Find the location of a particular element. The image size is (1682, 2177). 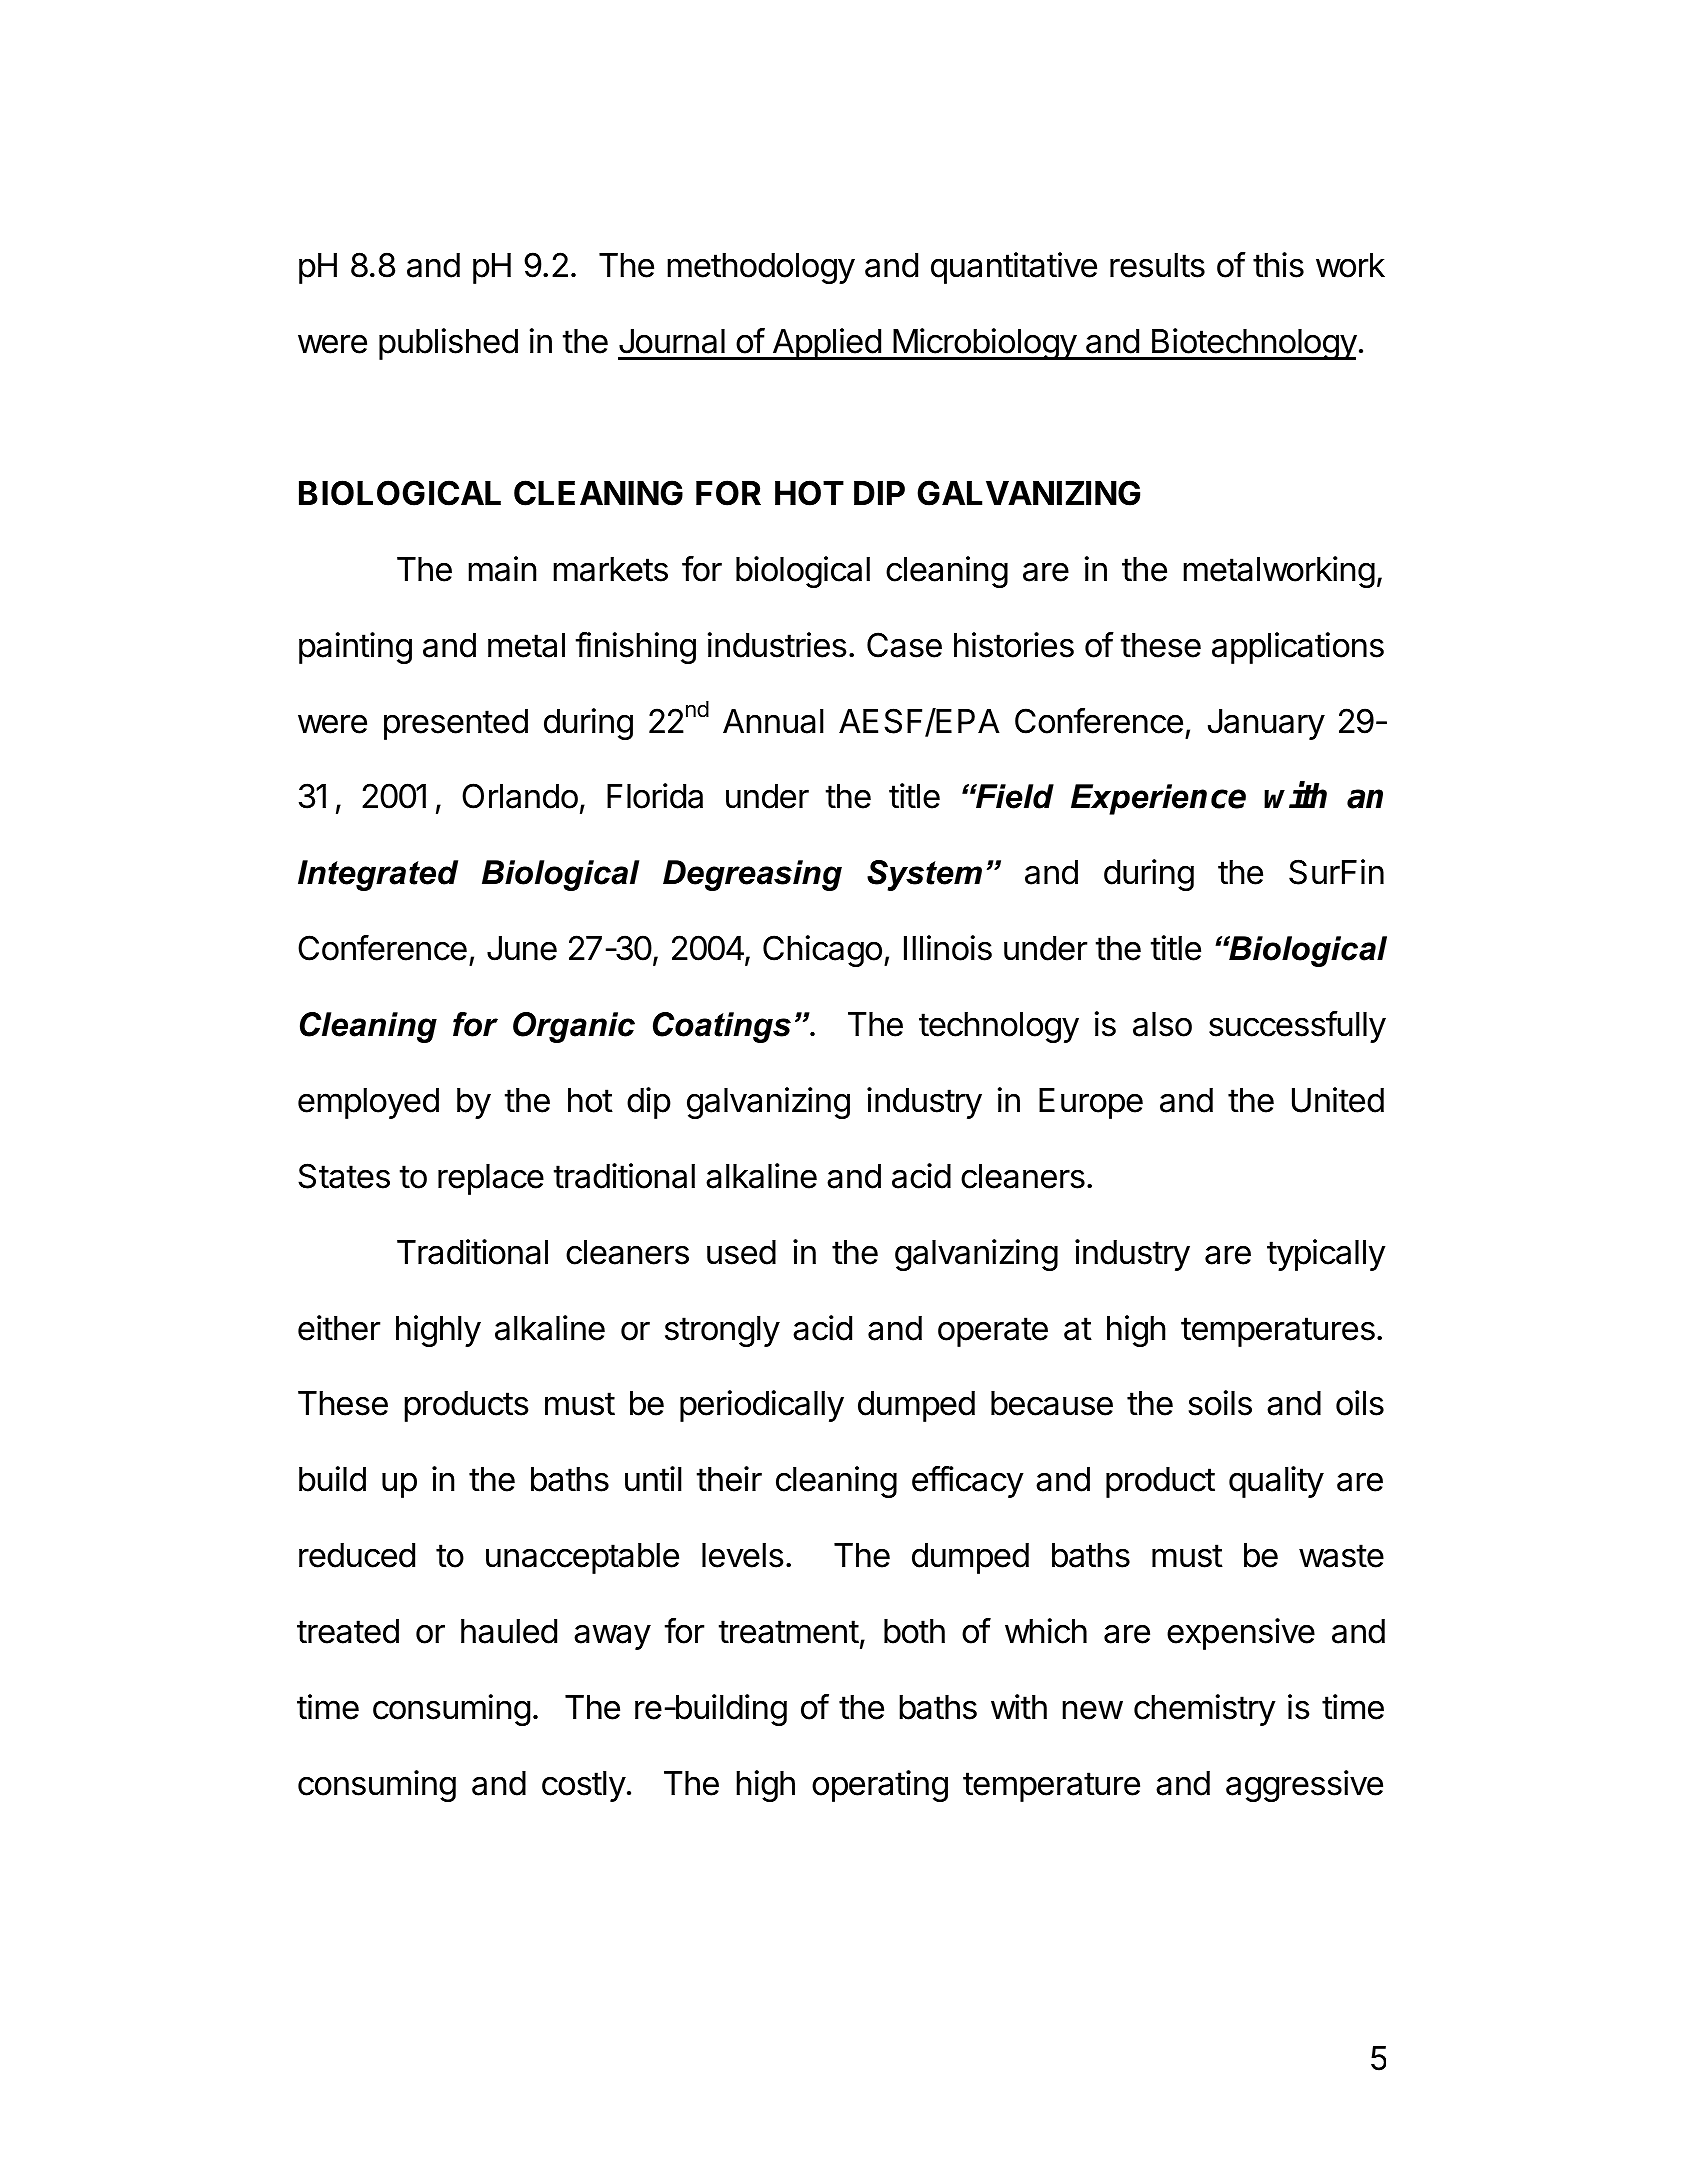

Annual is located at coordinates (773, 721).
